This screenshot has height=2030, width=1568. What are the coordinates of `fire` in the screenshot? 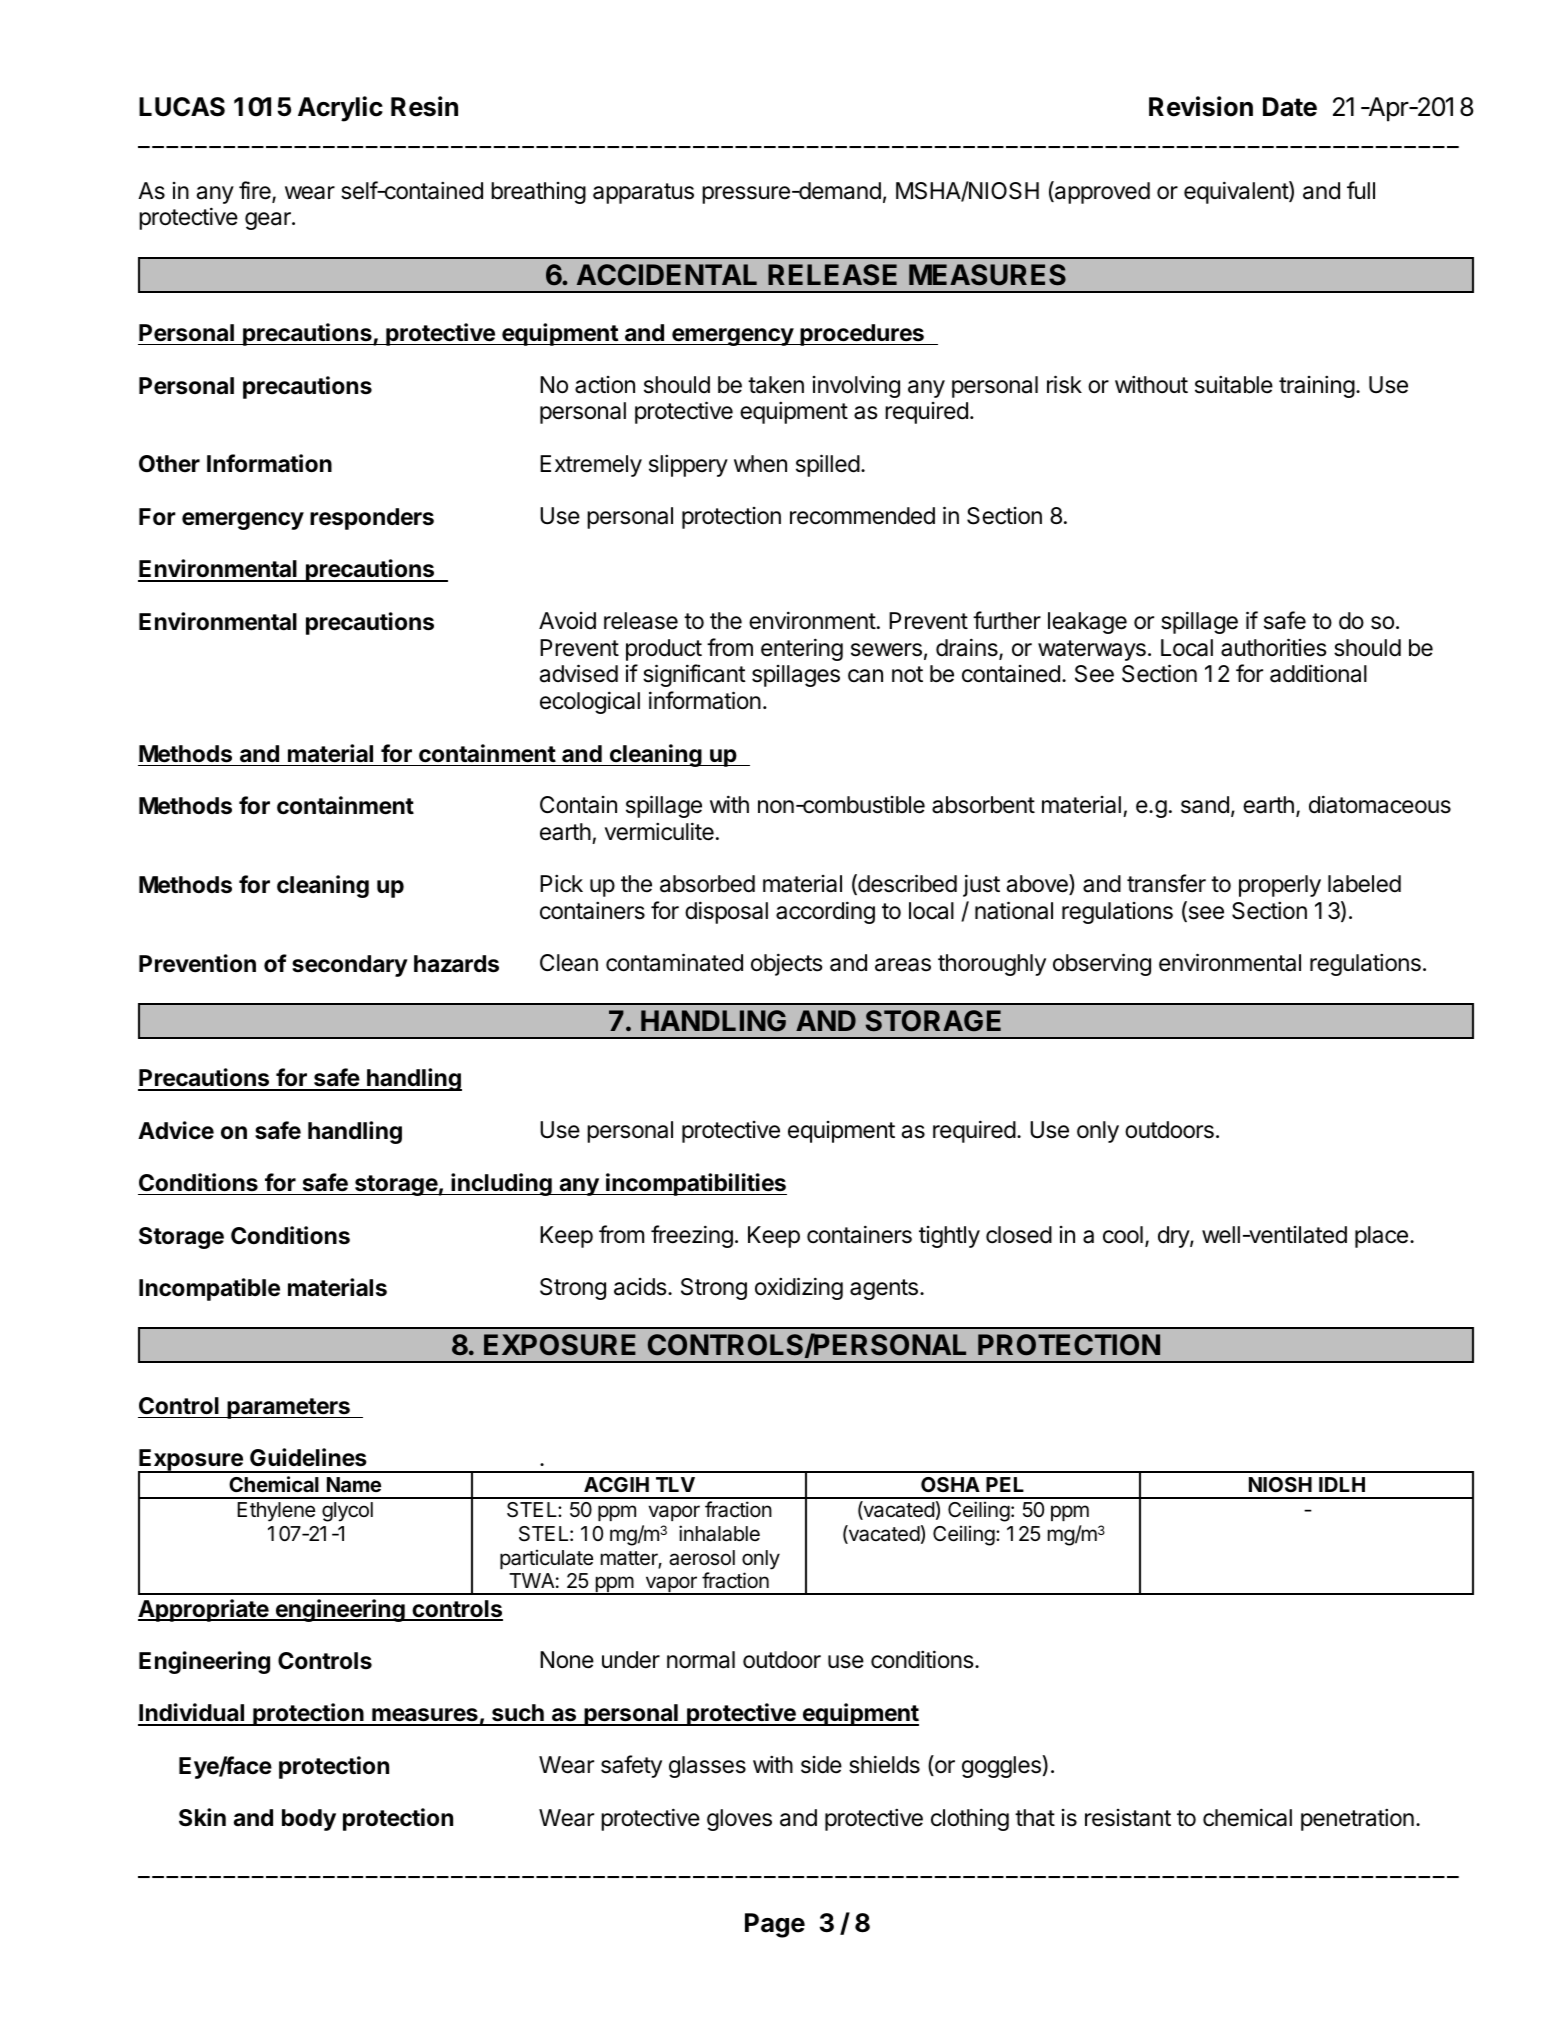 It's located at (256, 191).
